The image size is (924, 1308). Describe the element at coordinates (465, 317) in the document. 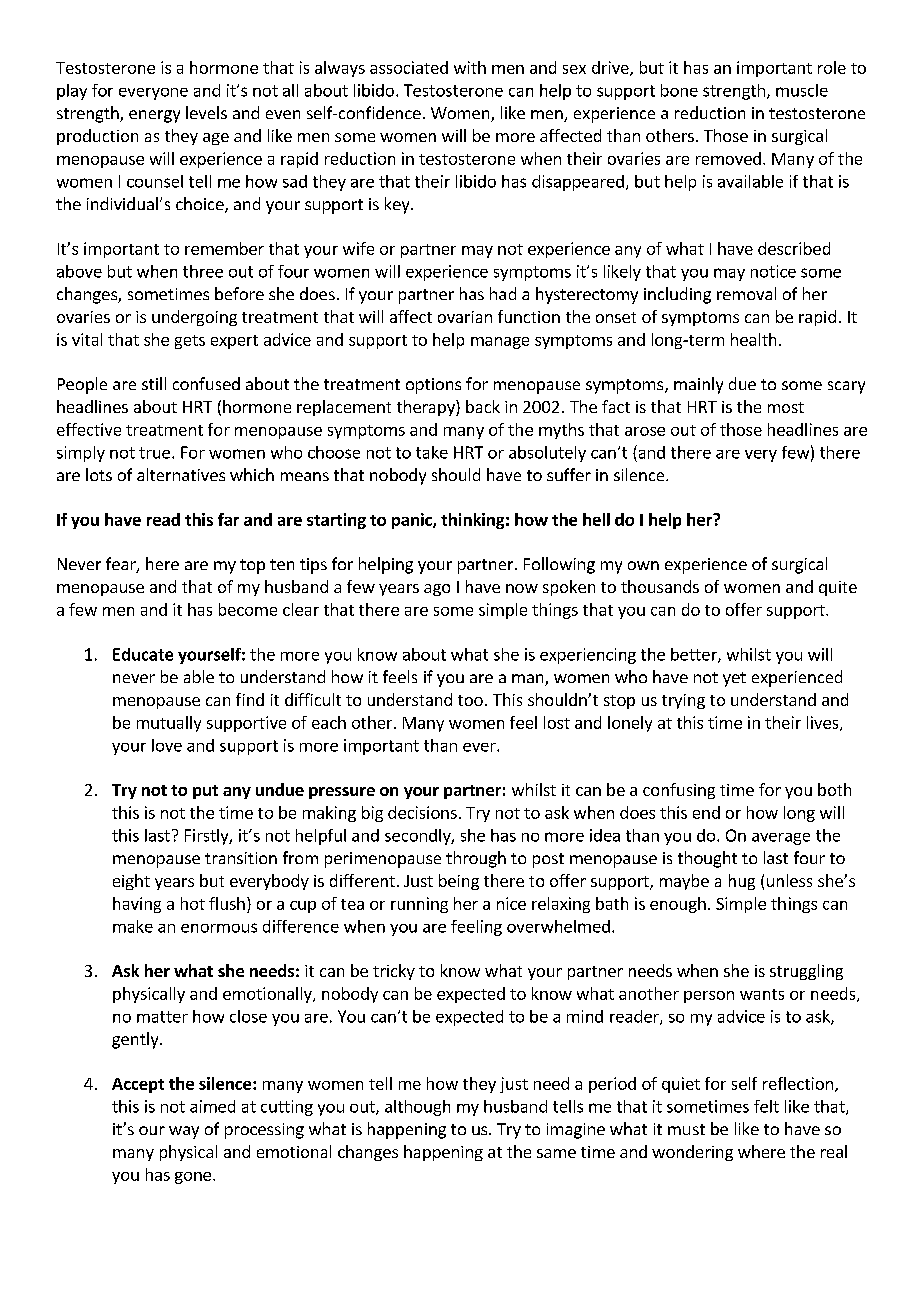

I see `ovarian` at that location.
